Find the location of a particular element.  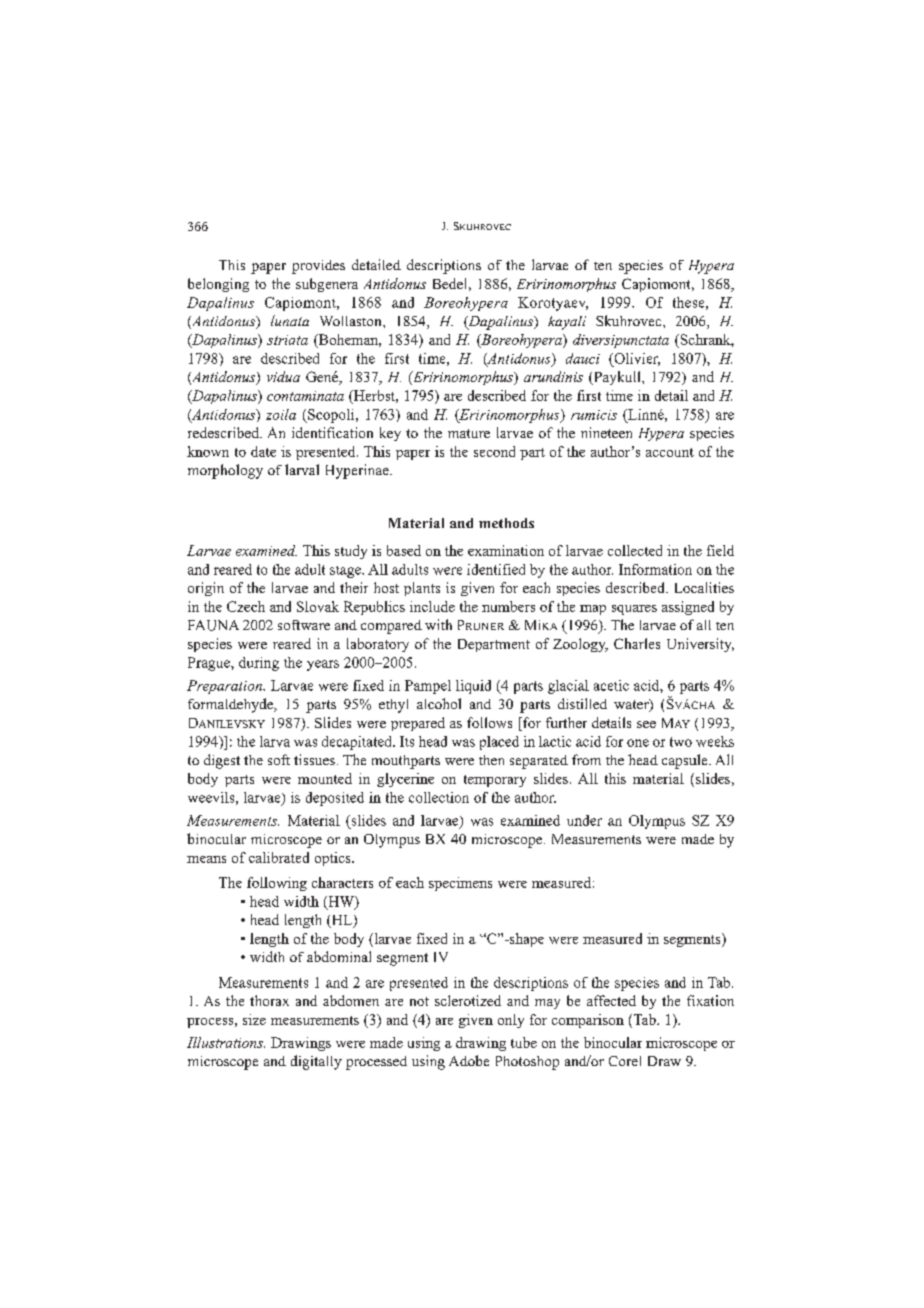

belonging is located at coordinates (218, 285).
